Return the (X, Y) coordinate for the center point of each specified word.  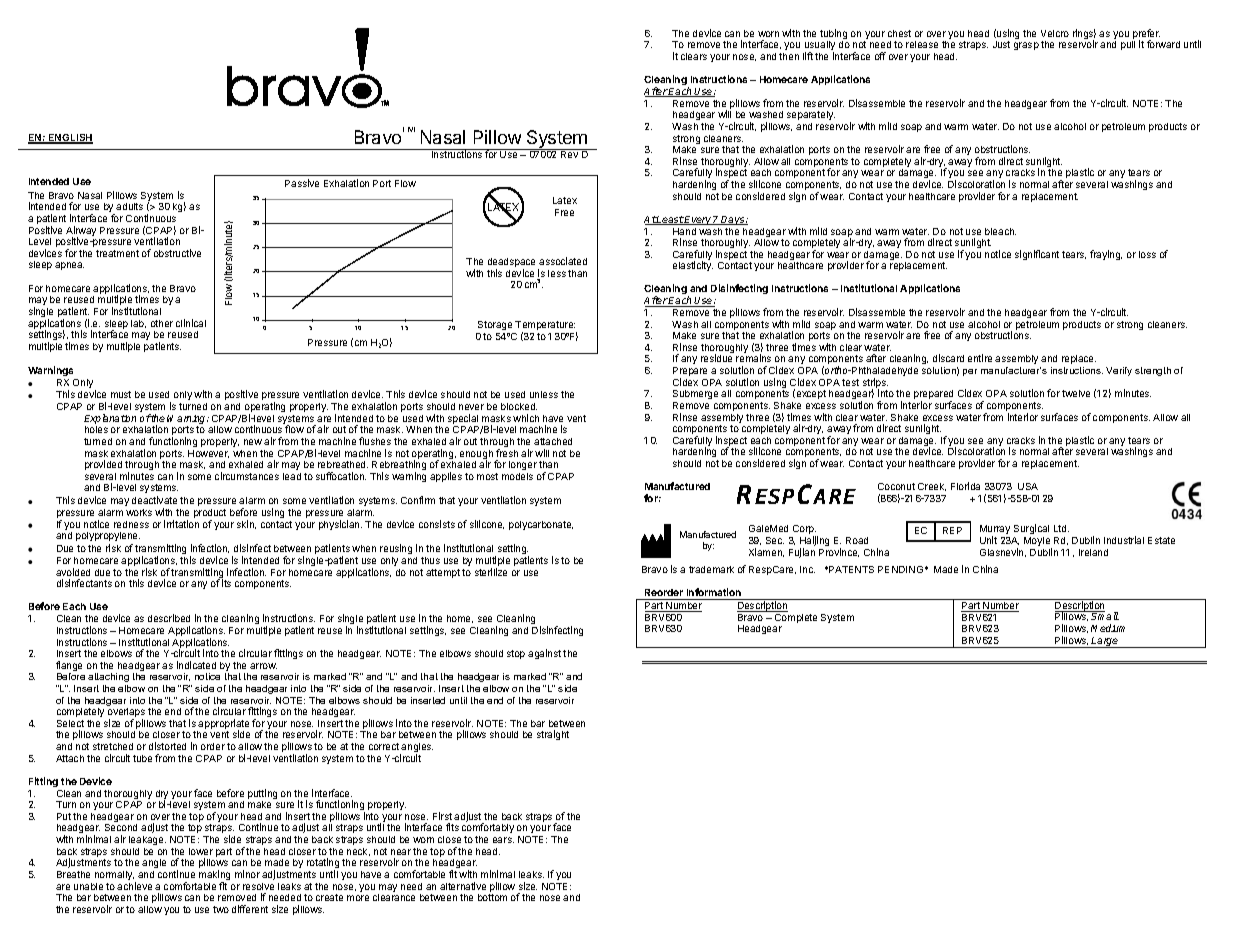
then (789, 56)
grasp (1026, 46)
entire (980, 358)
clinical (191, 323)
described (169, 618)
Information (714, 592)
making (214, 876)
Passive (302, 183)
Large (1105, 642)
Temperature (545, 327)
